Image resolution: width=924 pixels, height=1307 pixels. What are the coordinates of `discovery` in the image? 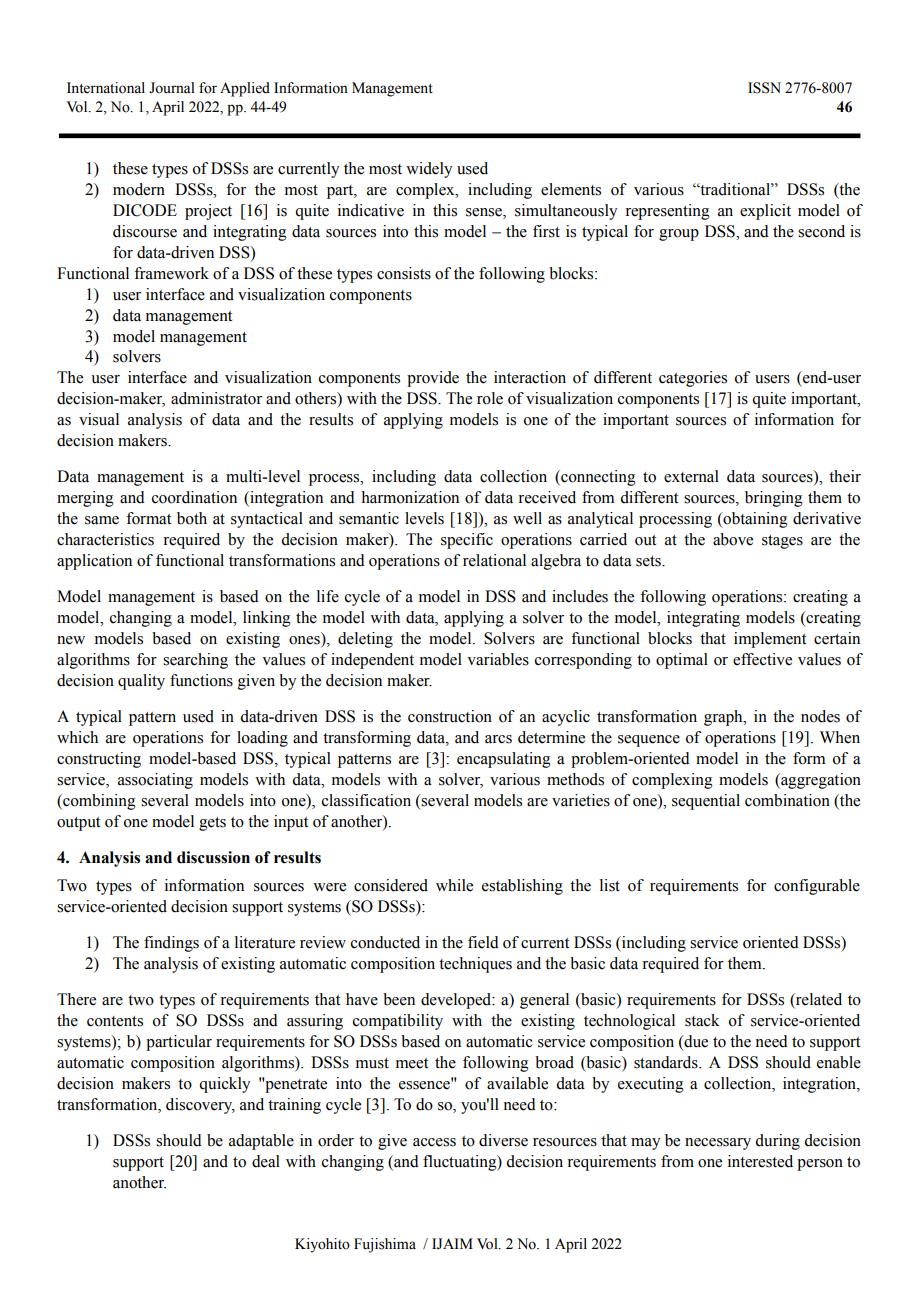 It's located at (200, 1106).
